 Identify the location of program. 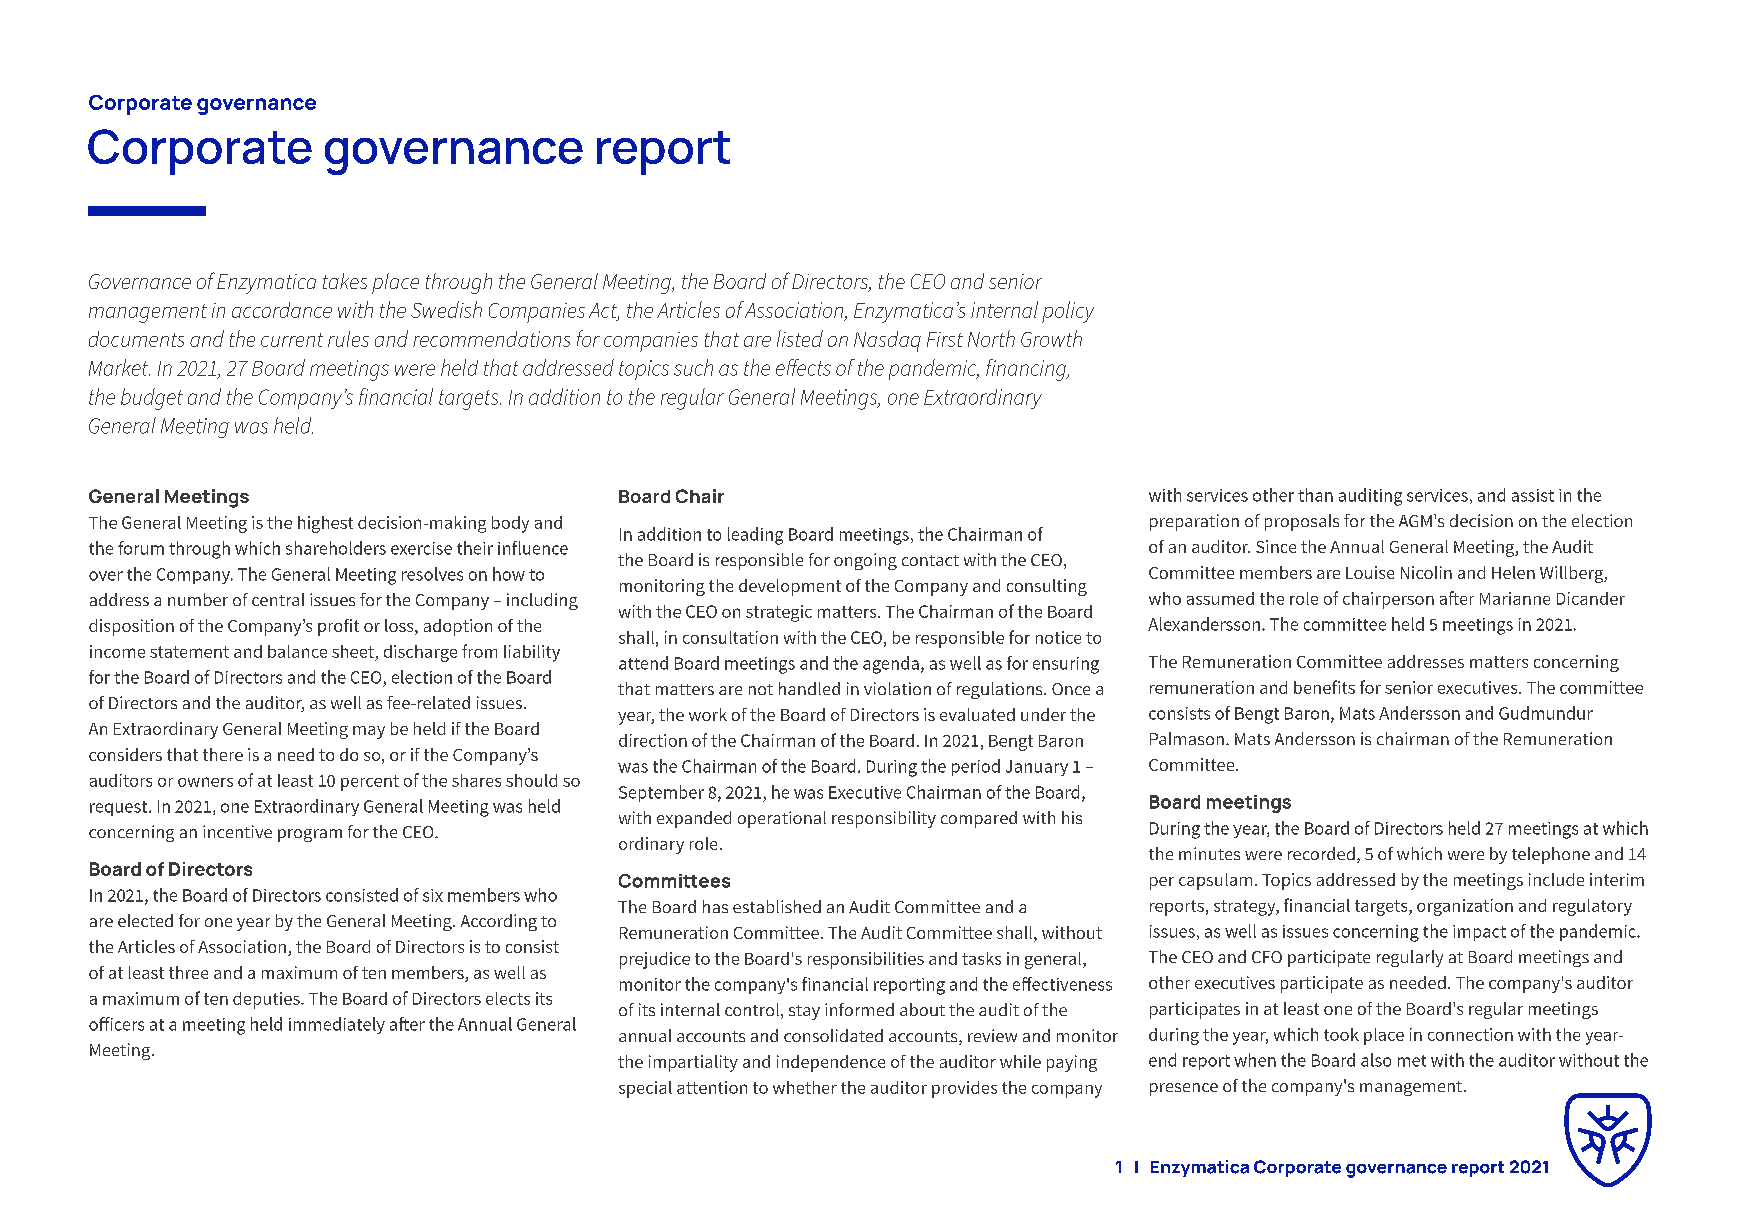
(310, 835).
